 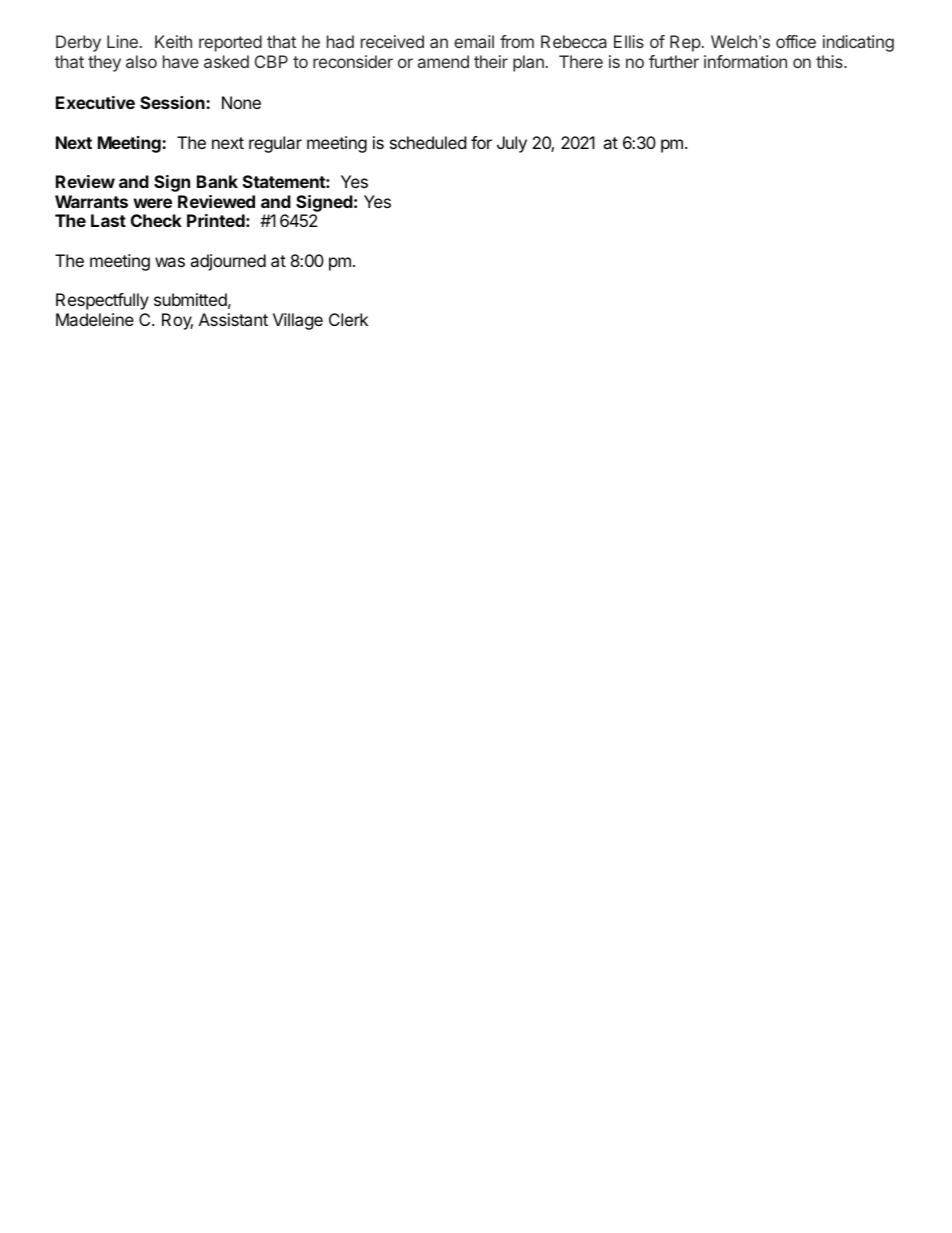 What do you see at coordinates (152, 203) in the document?
I see `were` at bounding box center [152, 203].
